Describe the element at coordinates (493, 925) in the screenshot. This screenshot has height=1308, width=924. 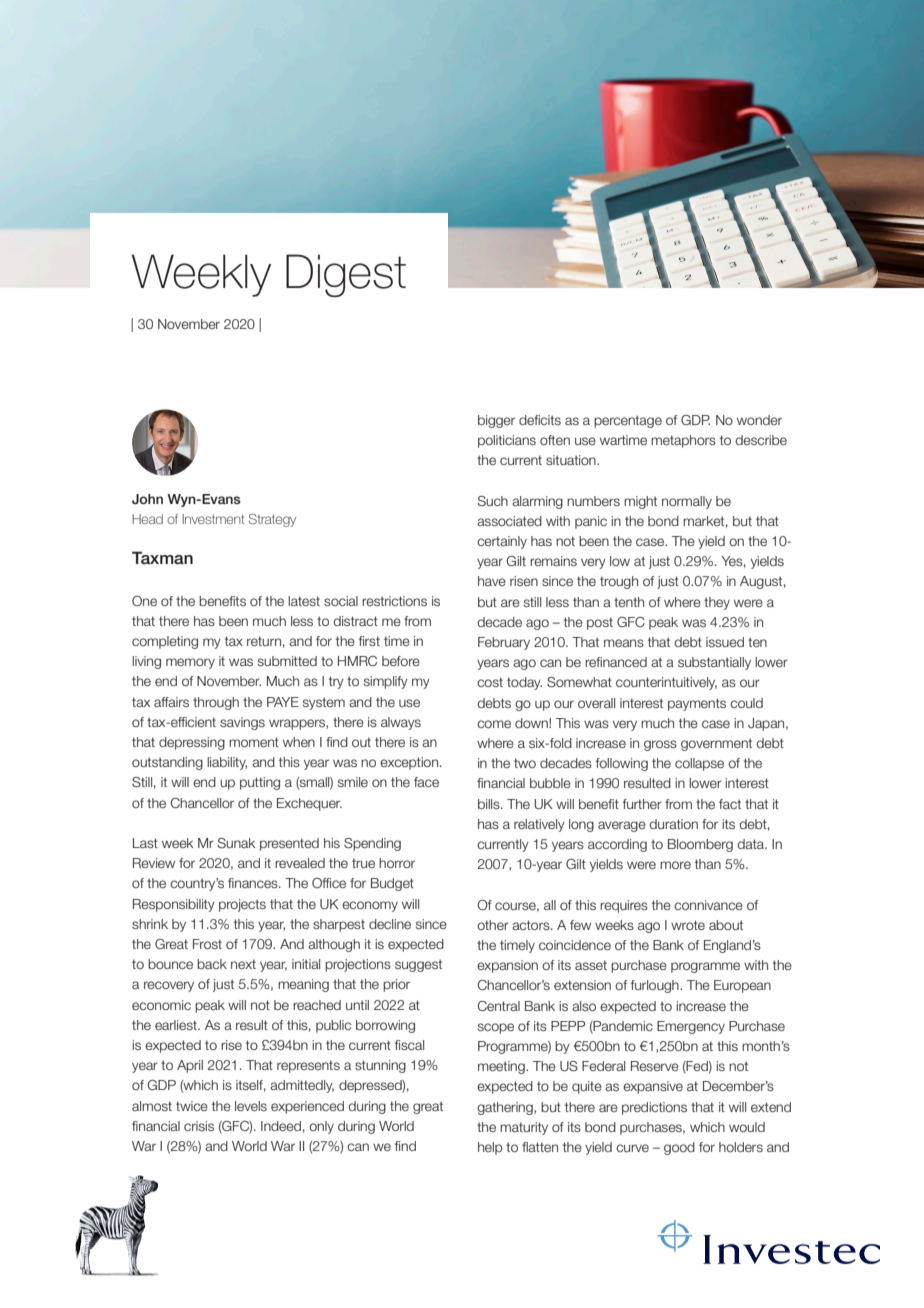
I see `other` at that location.
